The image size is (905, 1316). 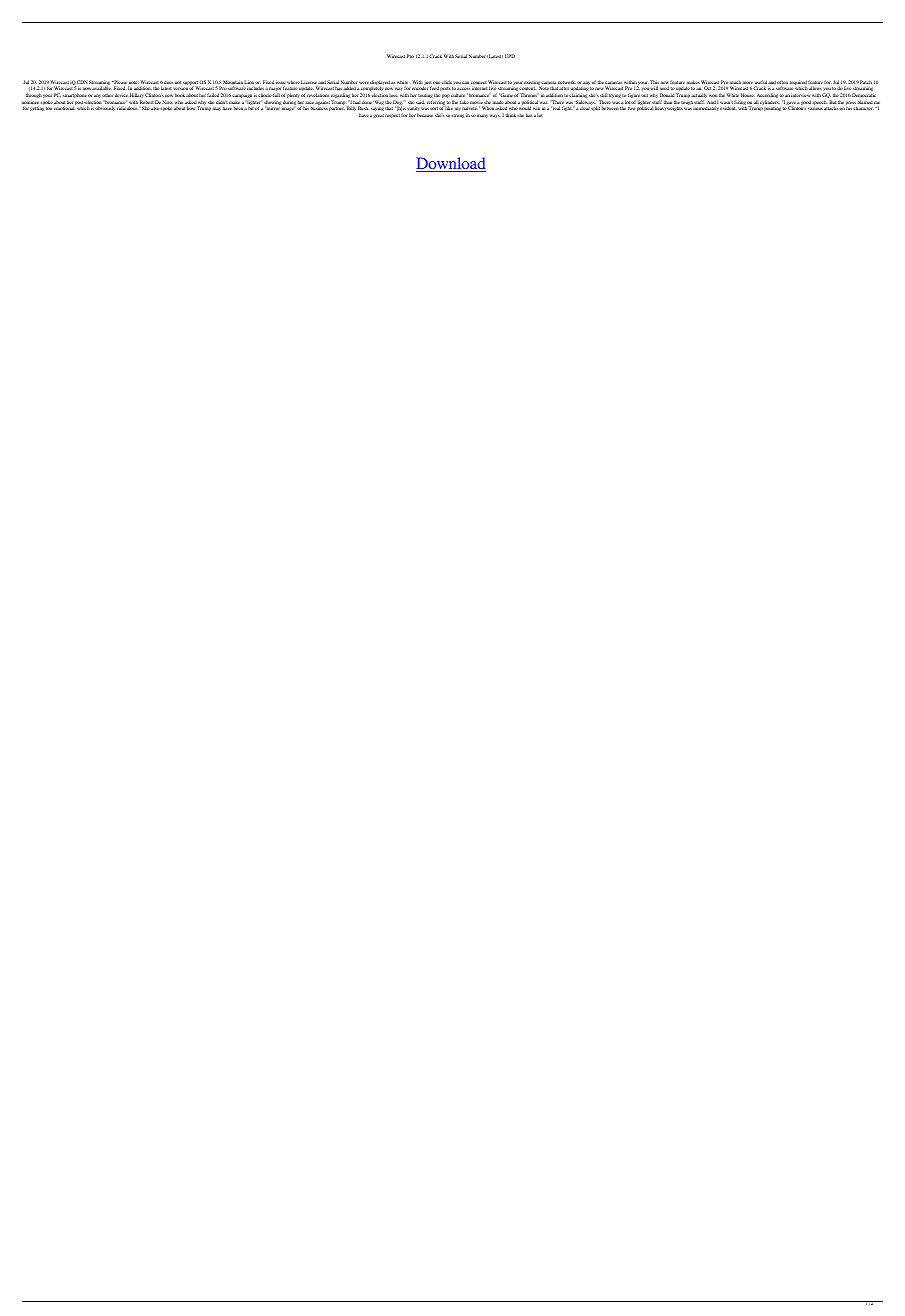 I want to click on useful, so click(x=760, y=83).
